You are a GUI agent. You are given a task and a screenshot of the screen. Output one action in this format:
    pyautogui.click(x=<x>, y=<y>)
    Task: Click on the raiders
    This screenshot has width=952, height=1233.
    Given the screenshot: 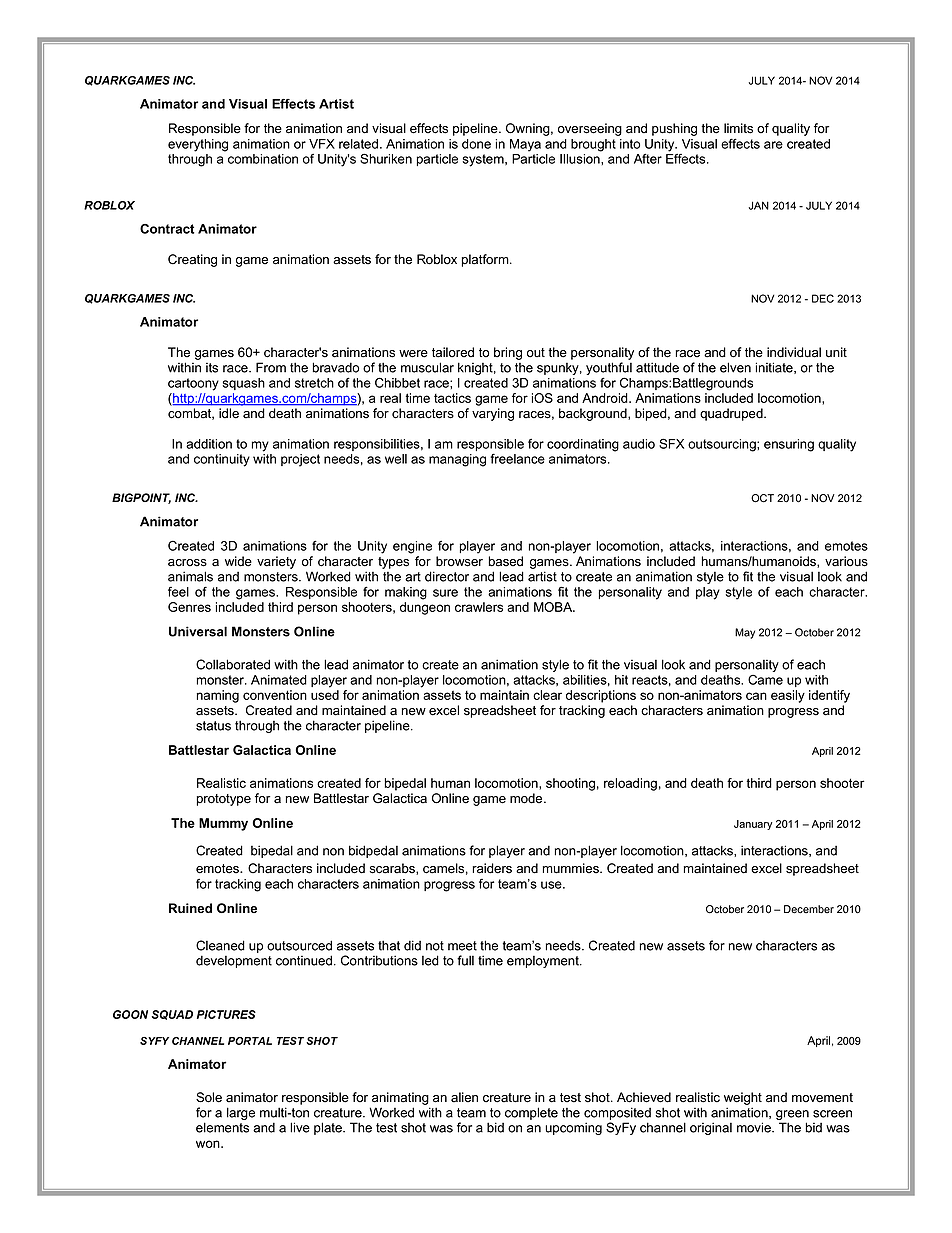 What is the action you would take?
    pyautogui.click(x=492, y=868)
